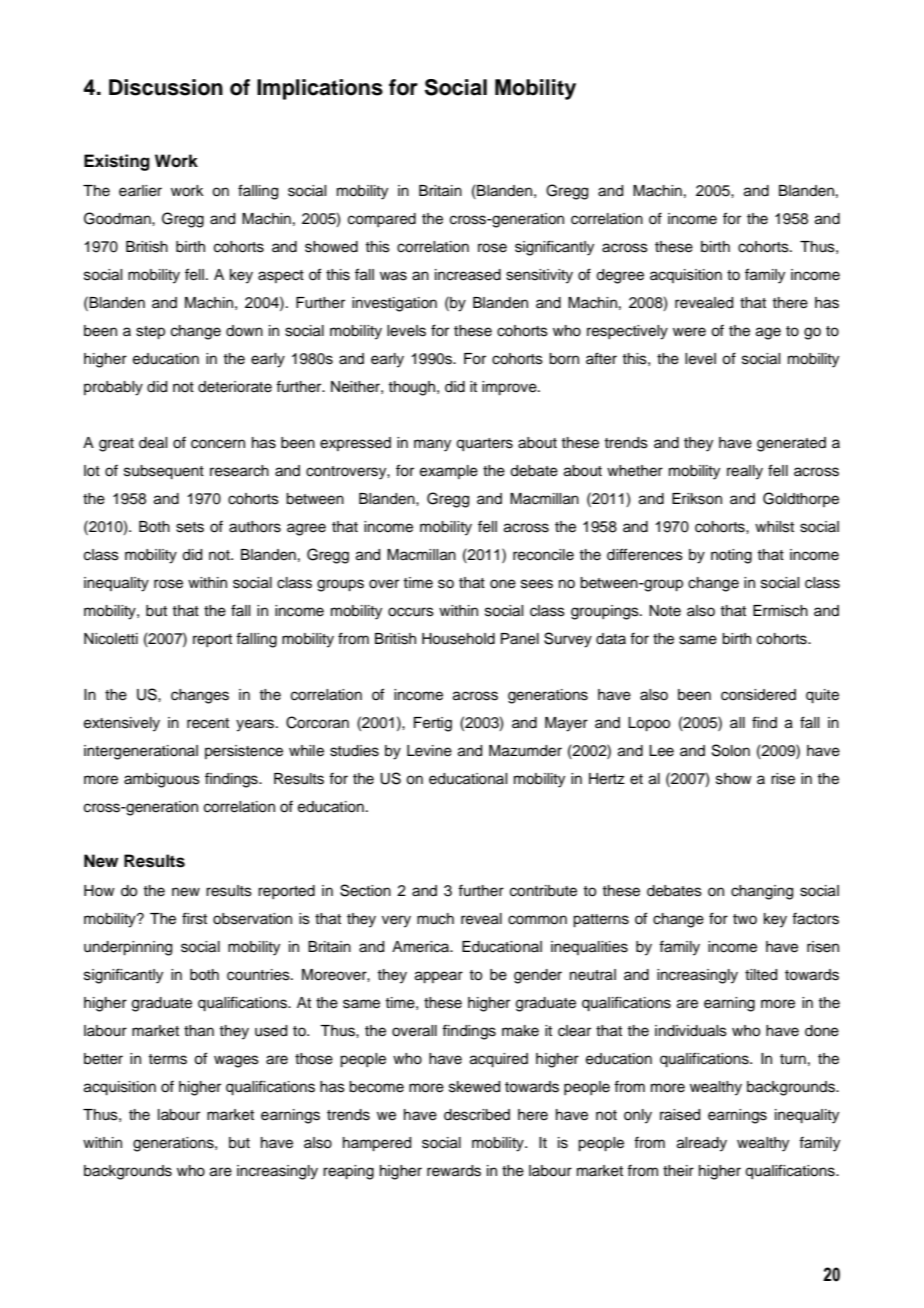 Image resolution: width=924 pixels, height=1308 pixels. Describe the element at coordinates (702, 1144) in the screenshot. I see `already` at that location.
